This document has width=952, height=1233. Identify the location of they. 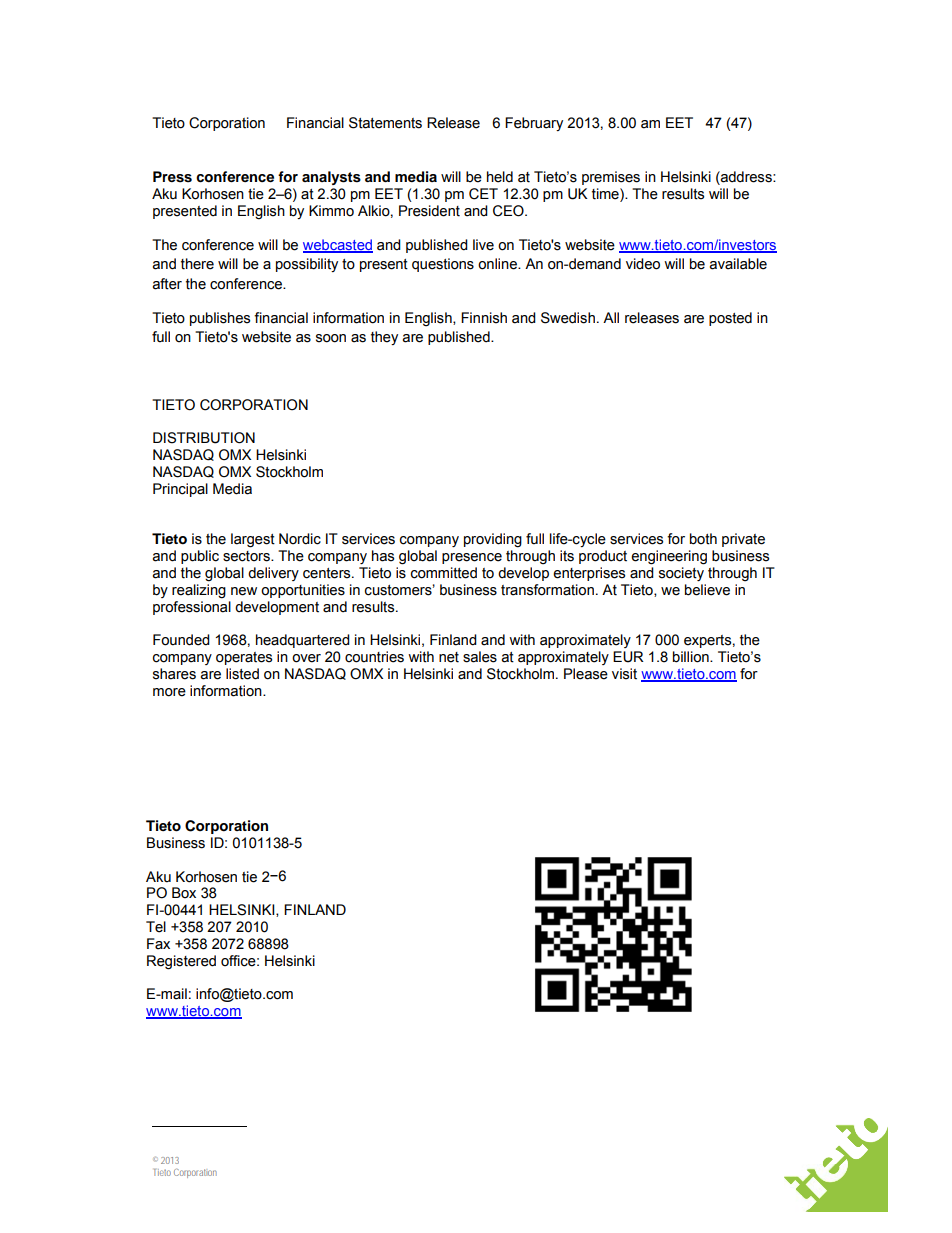
(384, 338).
